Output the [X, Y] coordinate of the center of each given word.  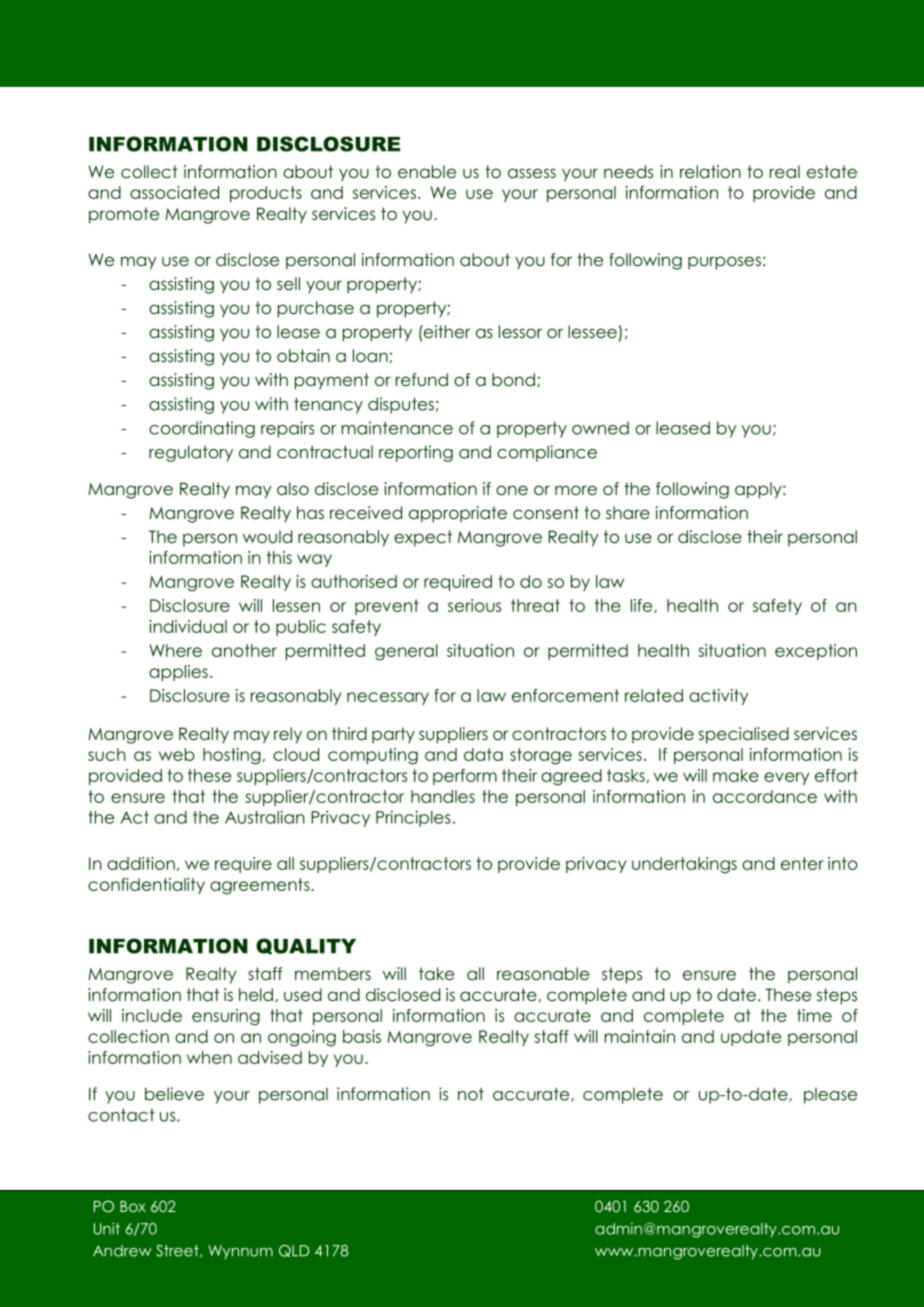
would [267, 537]
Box [133, 1206]
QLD [294, 1251]
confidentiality [146, 886]
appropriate [458, 514]
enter [802, 863]
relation [710, 172]
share [628, 513]
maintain [639, 1036]
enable [427, 172]
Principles [413, 818]
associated [174, 192]
